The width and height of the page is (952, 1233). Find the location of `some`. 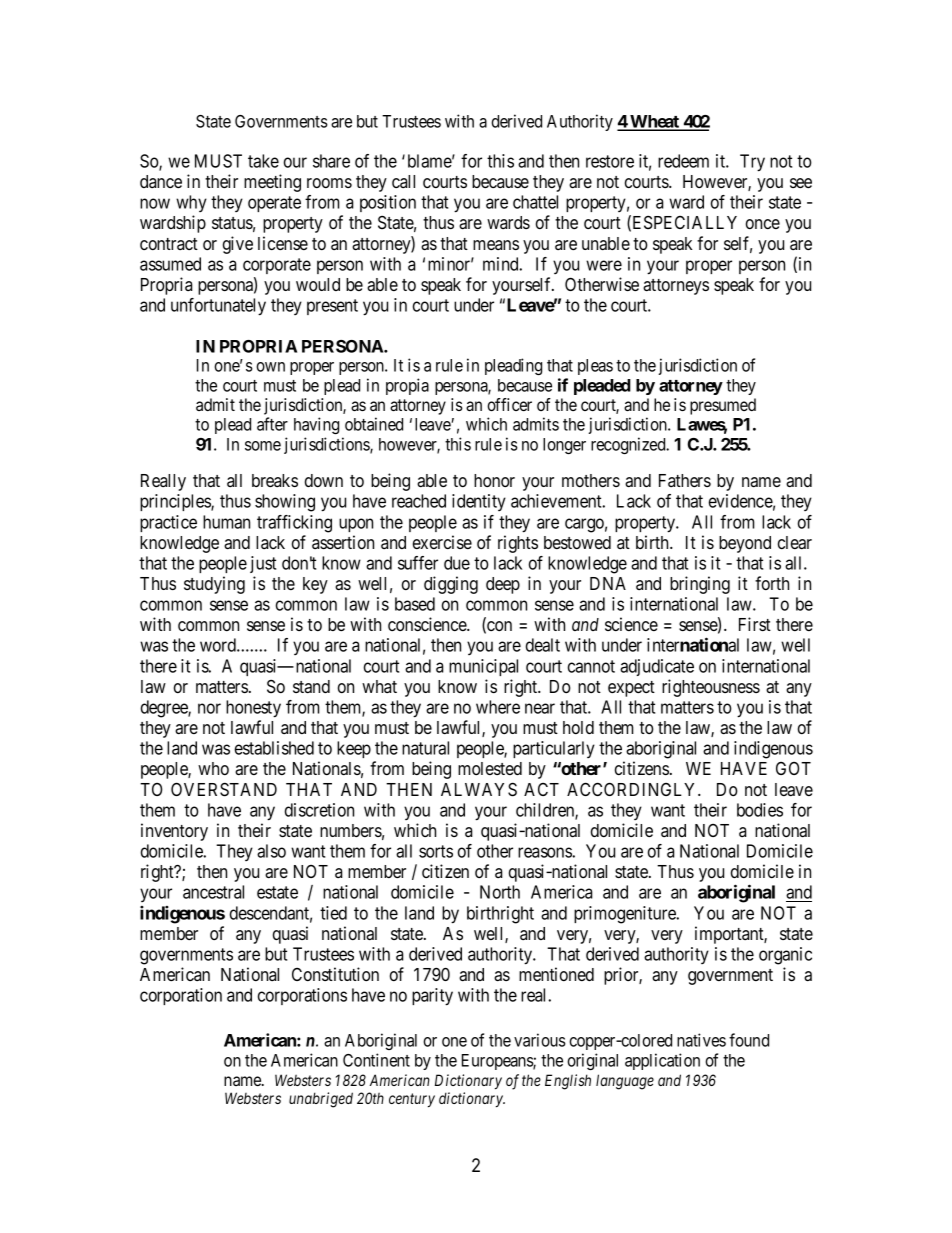

some is located at coordinates (263, 446).
